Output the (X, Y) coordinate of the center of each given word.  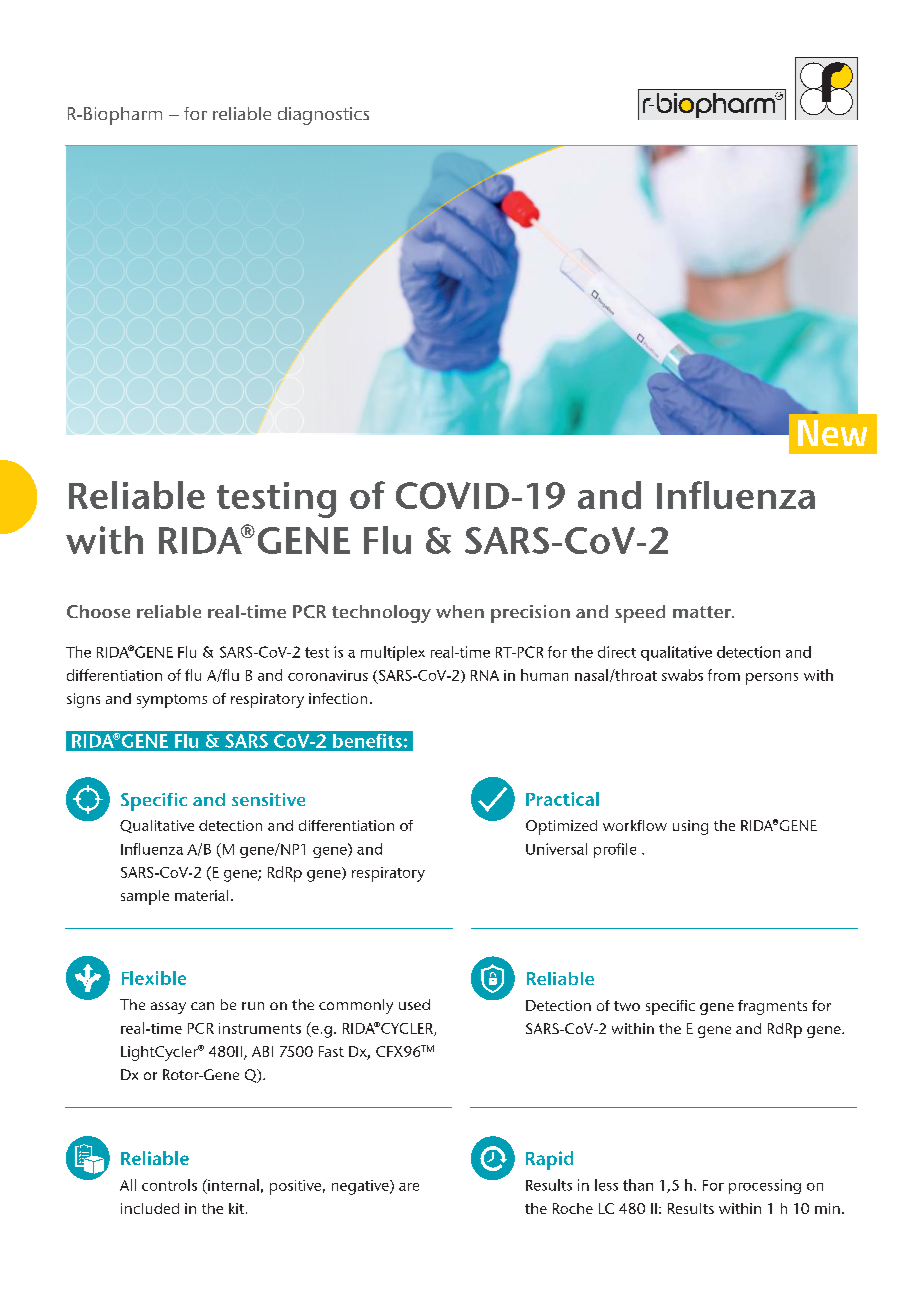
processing (765, 1186)
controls (169, 1185)
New (832, 433)
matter (703, 612)
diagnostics (323, 116)
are (409, 1187)
